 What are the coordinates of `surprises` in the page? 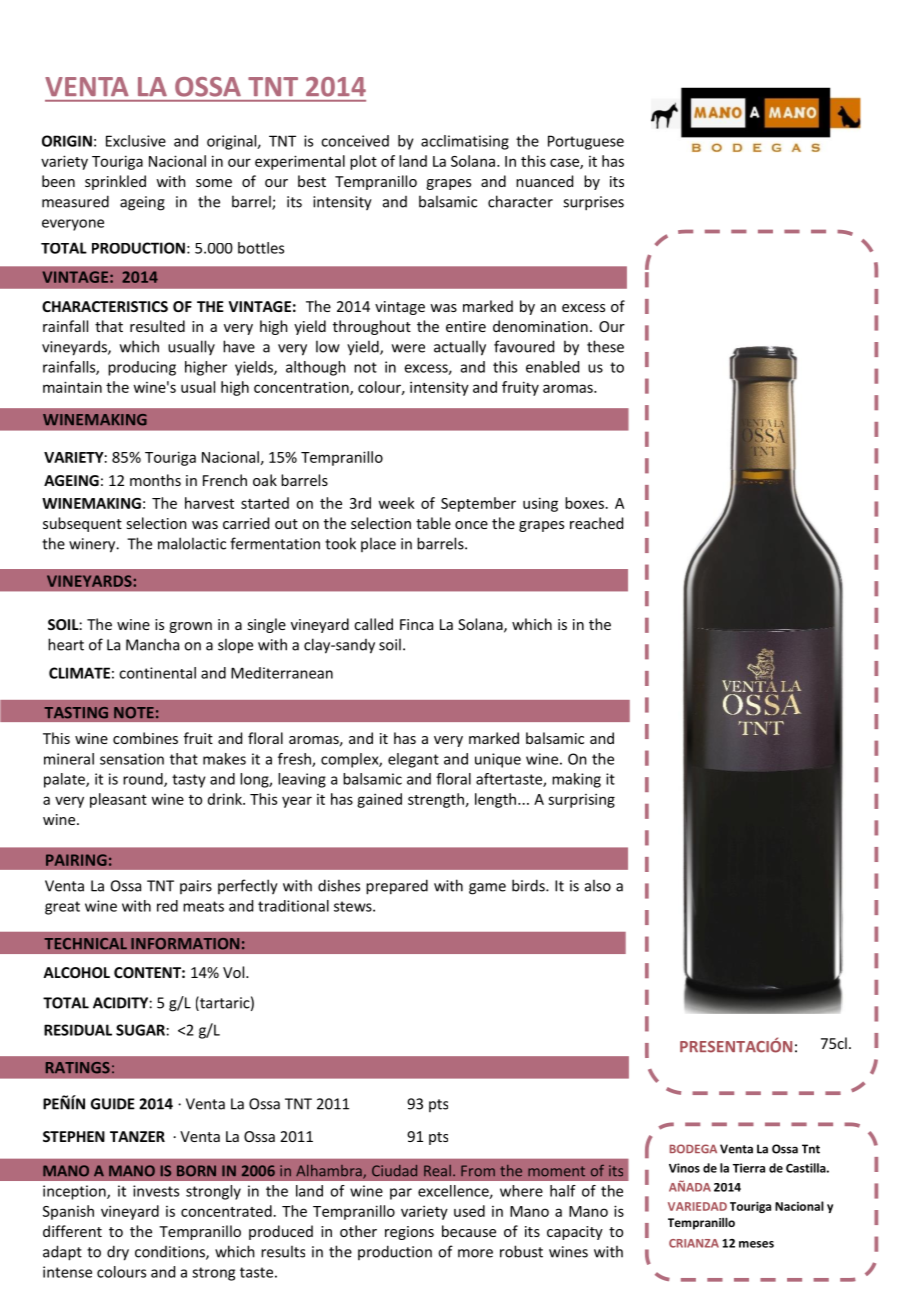 It's located at (593, 203).
